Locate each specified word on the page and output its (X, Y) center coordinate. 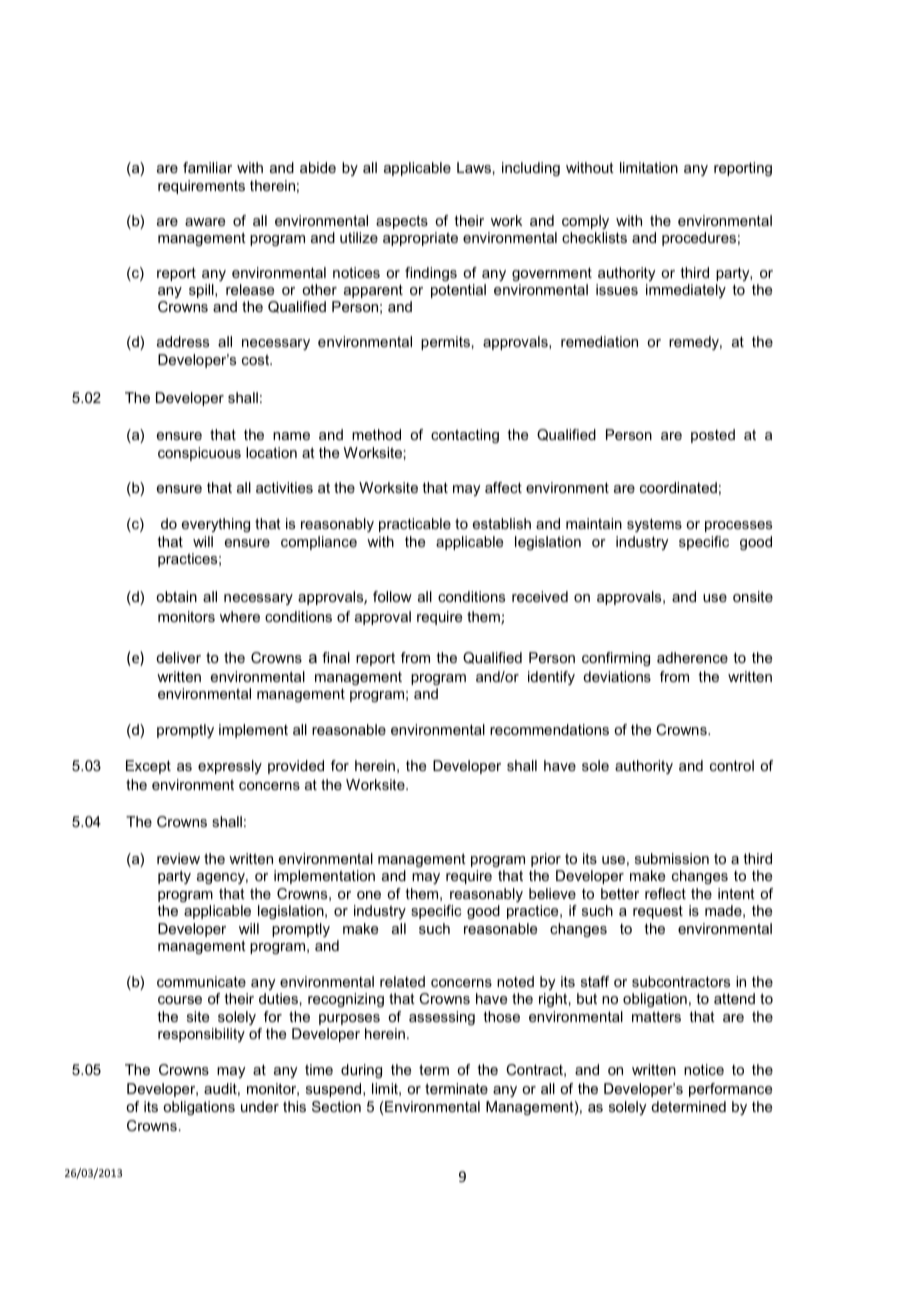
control (732, 765)
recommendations (549, 729)
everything (216, 525)
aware (205, 222)
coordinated (678, 487)
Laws (474, 167)
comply (585, 222)
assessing (442, 1018)
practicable (415, 525)
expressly (230, 767)
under (260, 1106)
